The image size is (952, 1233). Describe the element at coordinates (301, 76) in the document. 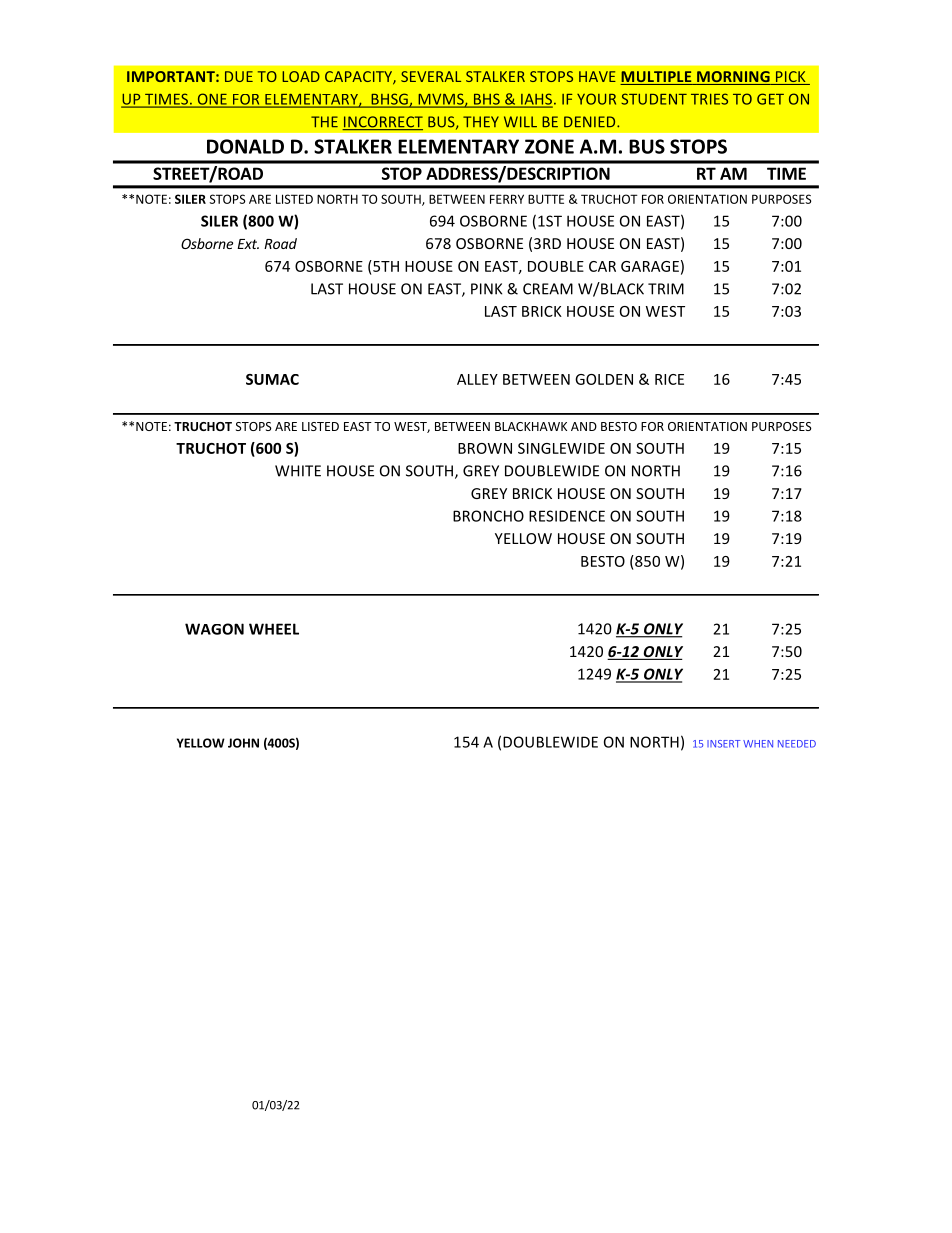

I see `LOAD` at that location.
